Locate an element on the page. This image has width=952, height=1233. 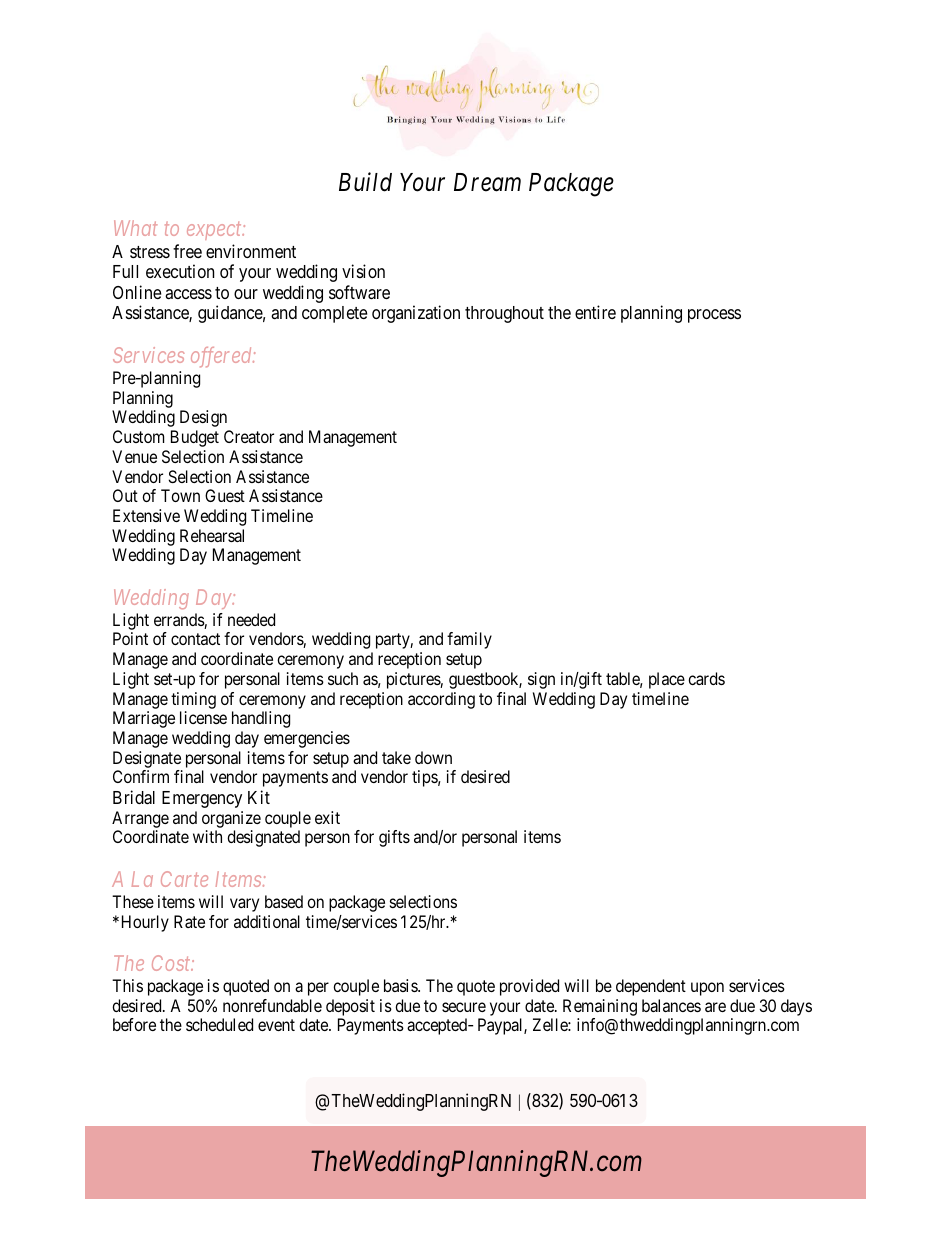
cards is located at coordinates (706, 678).
